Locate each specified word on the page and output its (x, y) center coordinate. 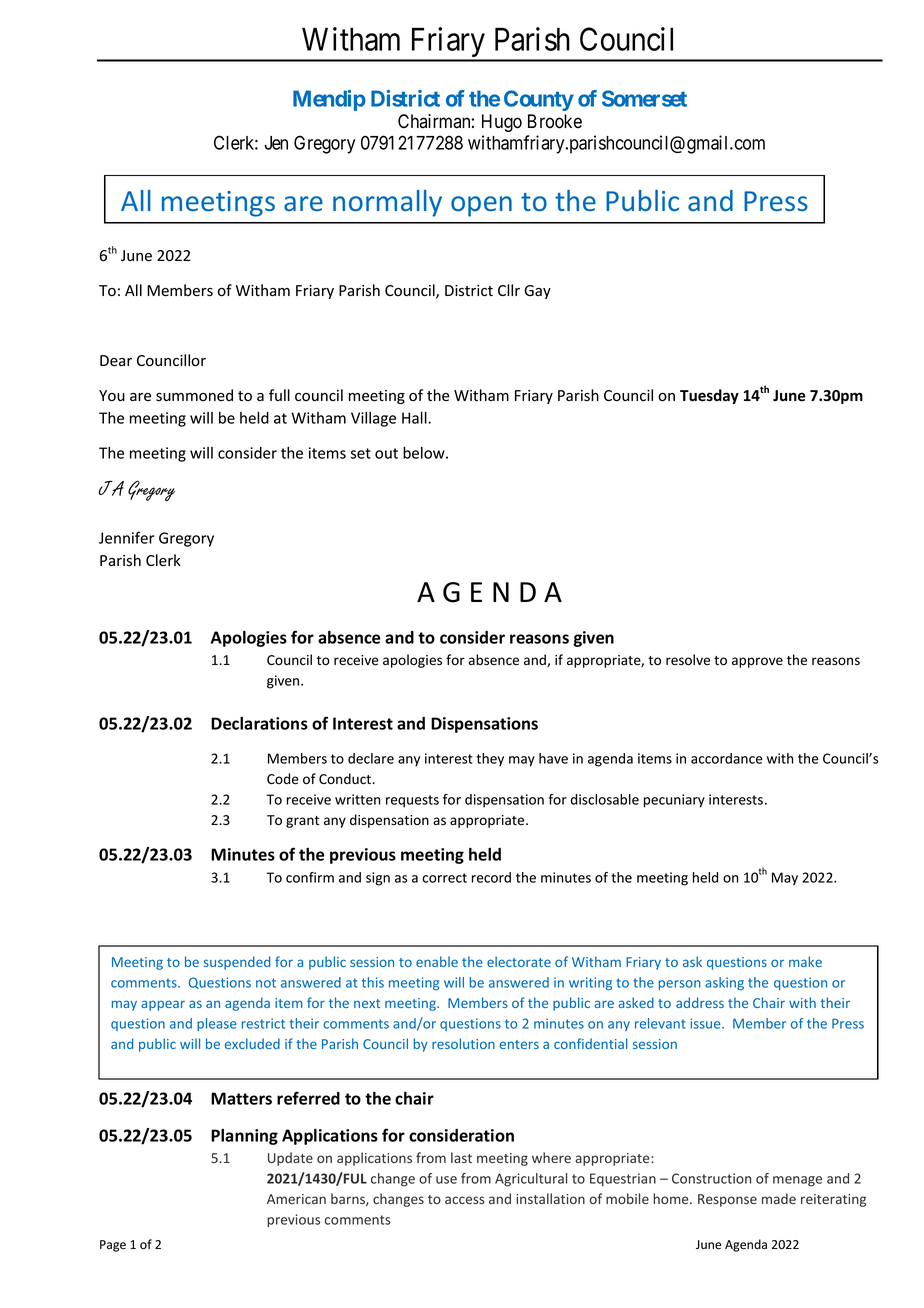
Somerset (644, 98)
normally (387, 203)
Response (727, 1200)
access (465, 1200)
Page (113, 1246)
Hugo (502, 123)
